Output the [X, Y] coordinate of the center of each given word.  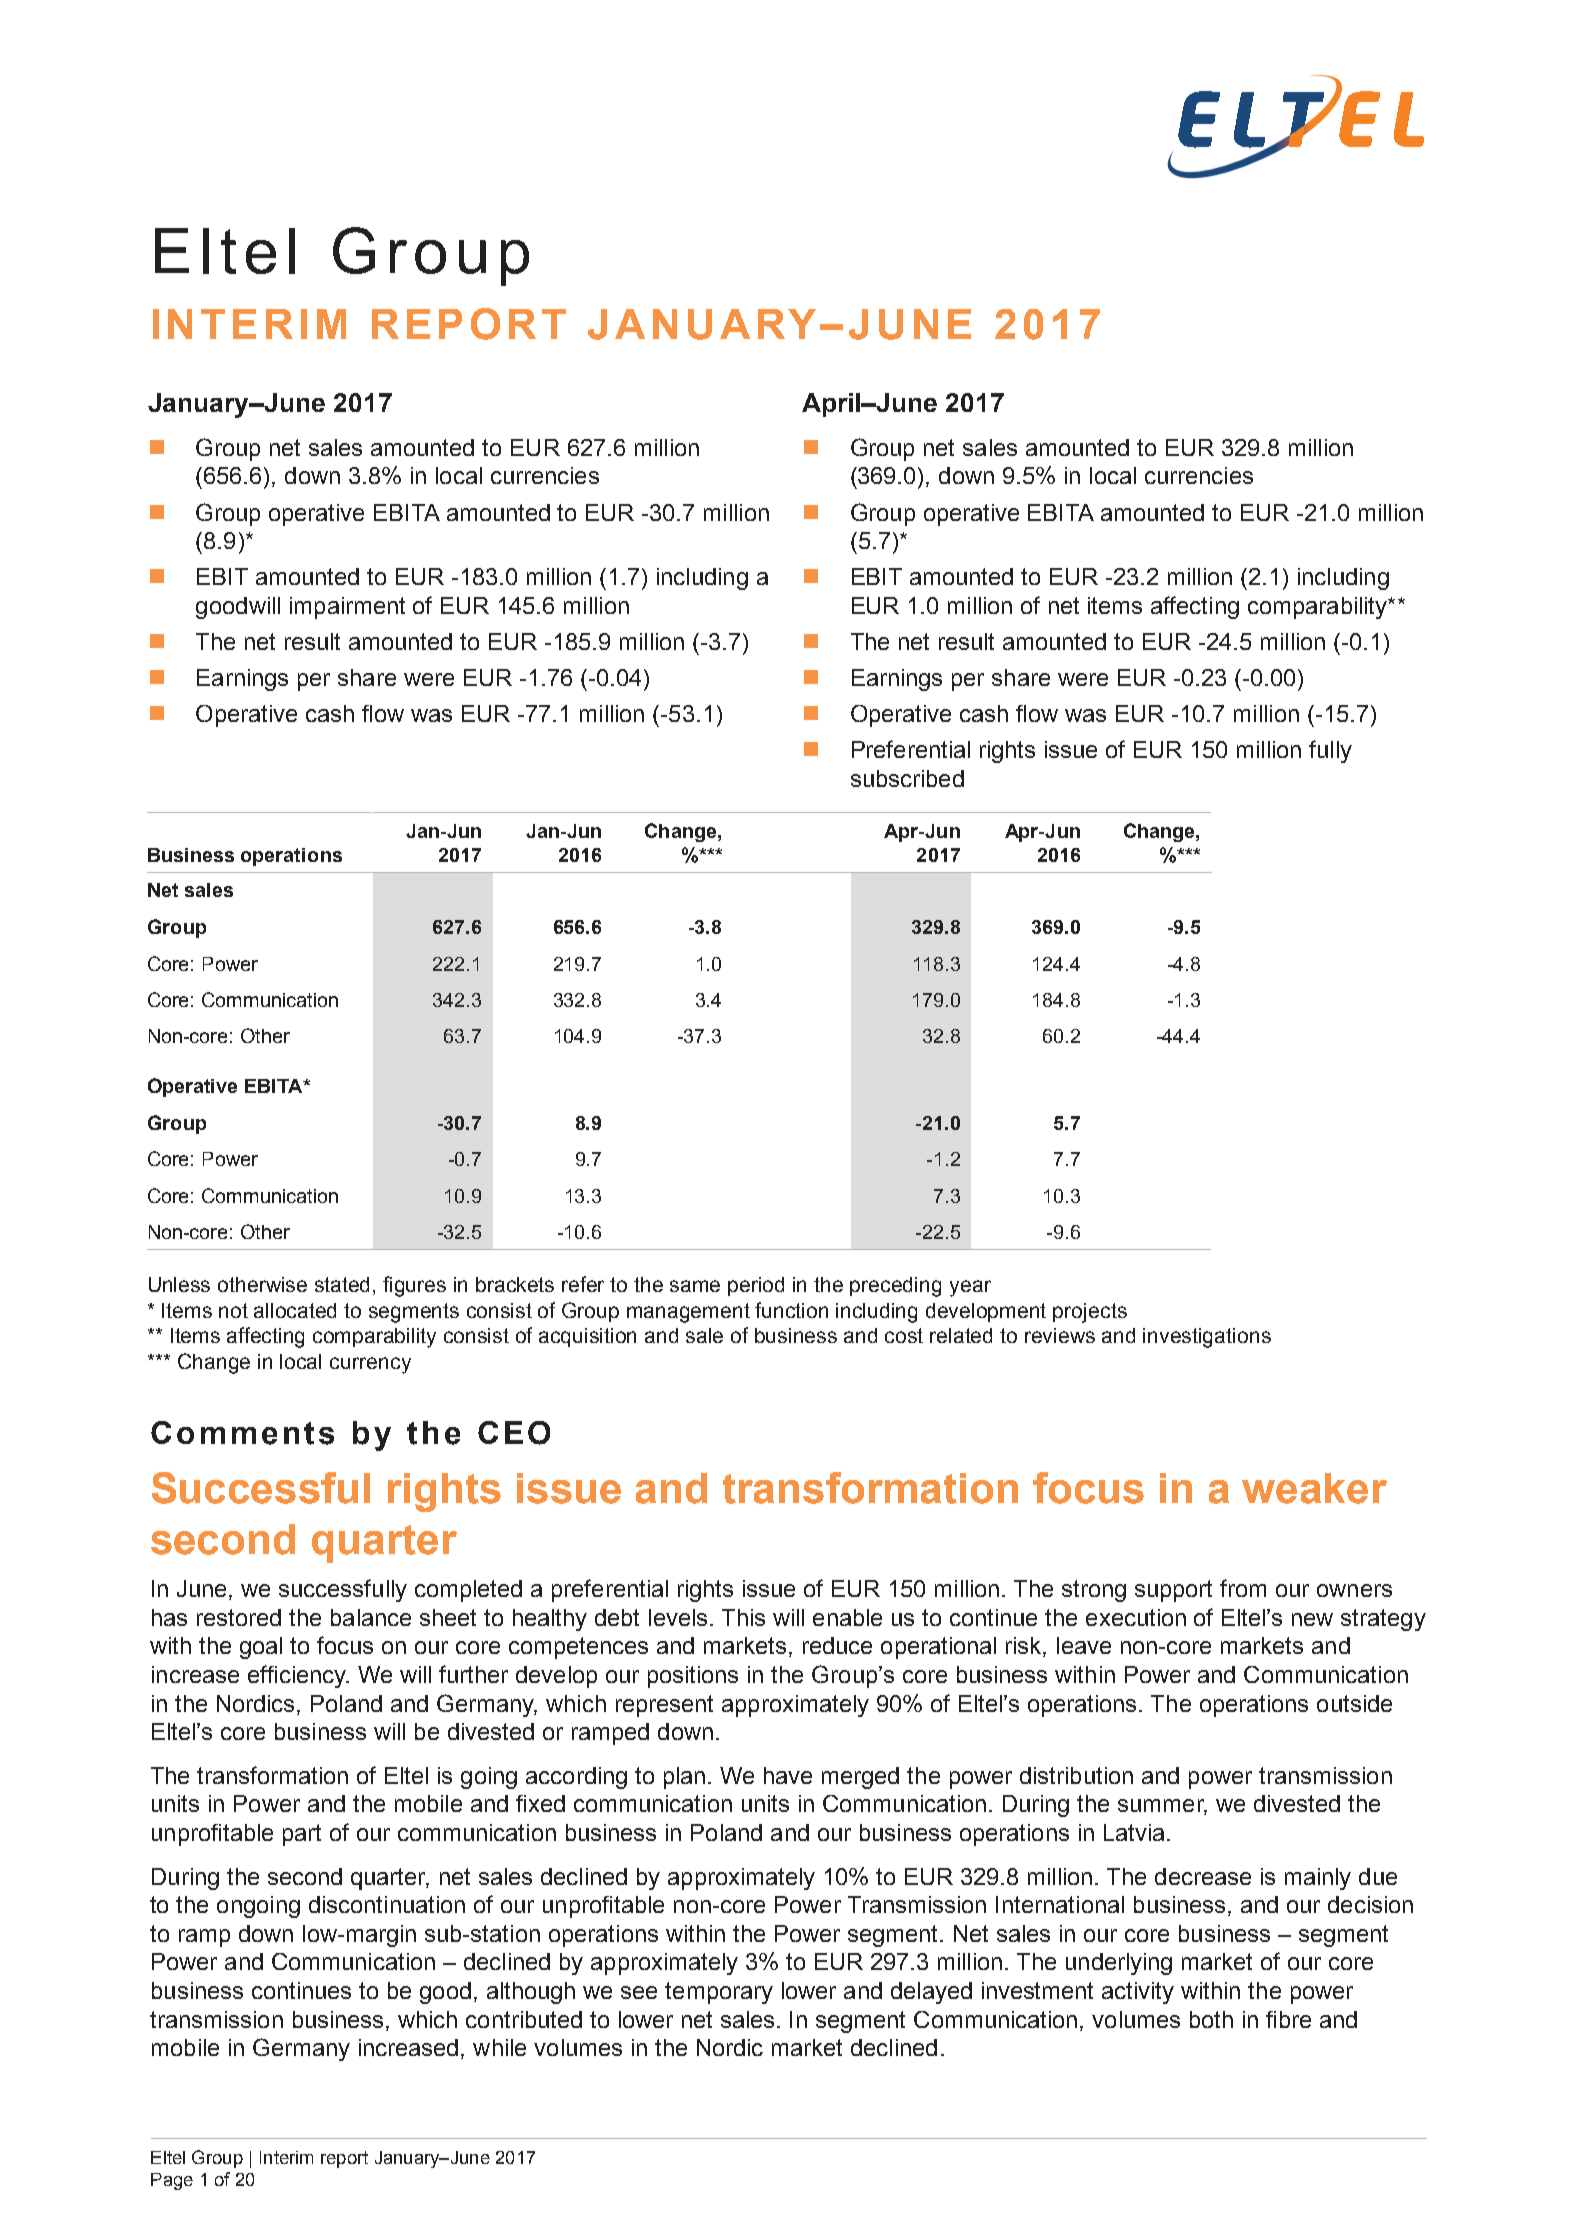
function [791, 1310]
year [970, 1288]
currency [370, 1365]
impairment [347, 608]
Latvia [1134, 1832]
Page [172, 2181]
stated [342, 1284]
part [302, 1835]
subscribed [907, 778]
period [756, 1286]
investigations [1207, 1338]
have [788, 1775]
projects [1090, 1313]
